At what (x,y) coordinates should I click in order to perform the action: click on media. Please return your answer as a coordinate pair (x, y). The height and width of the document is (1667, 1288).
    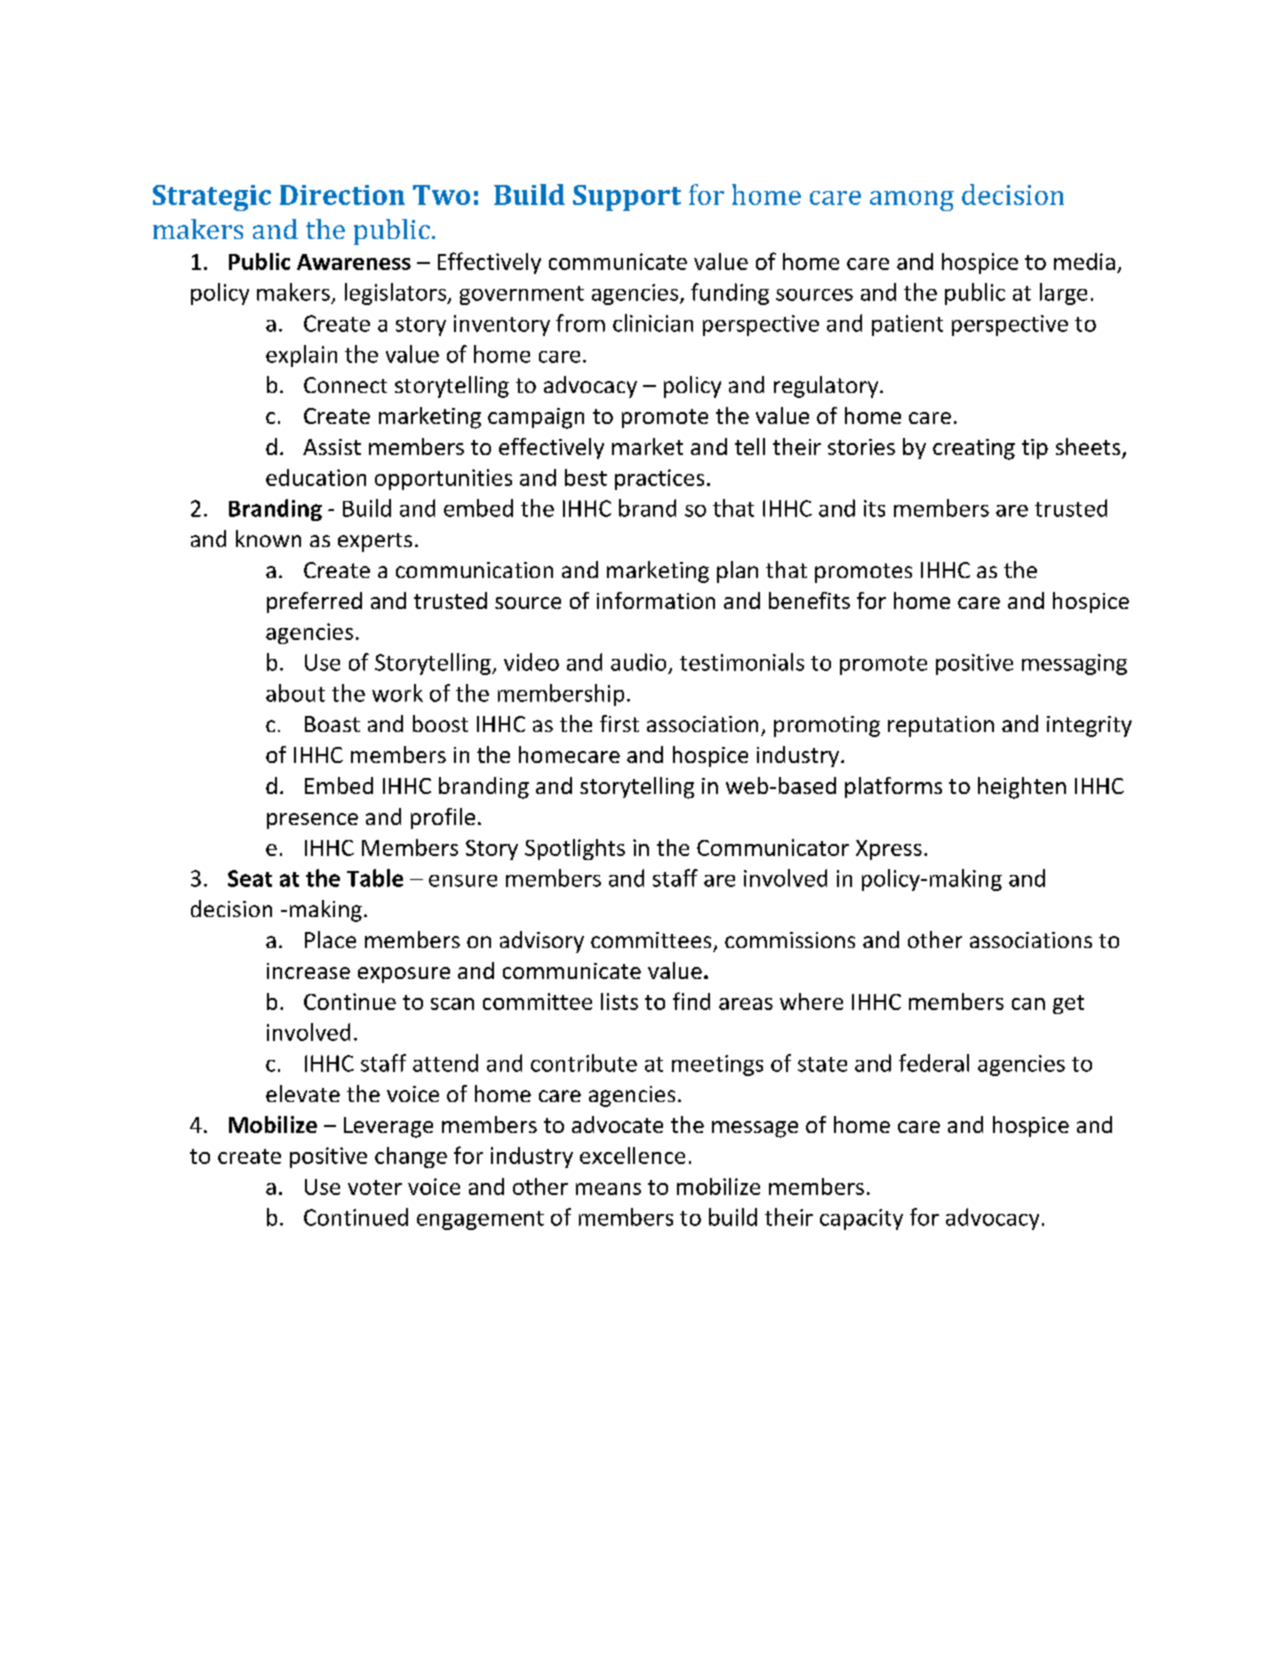
    Looking at the image, I should click on (1084, 261).
